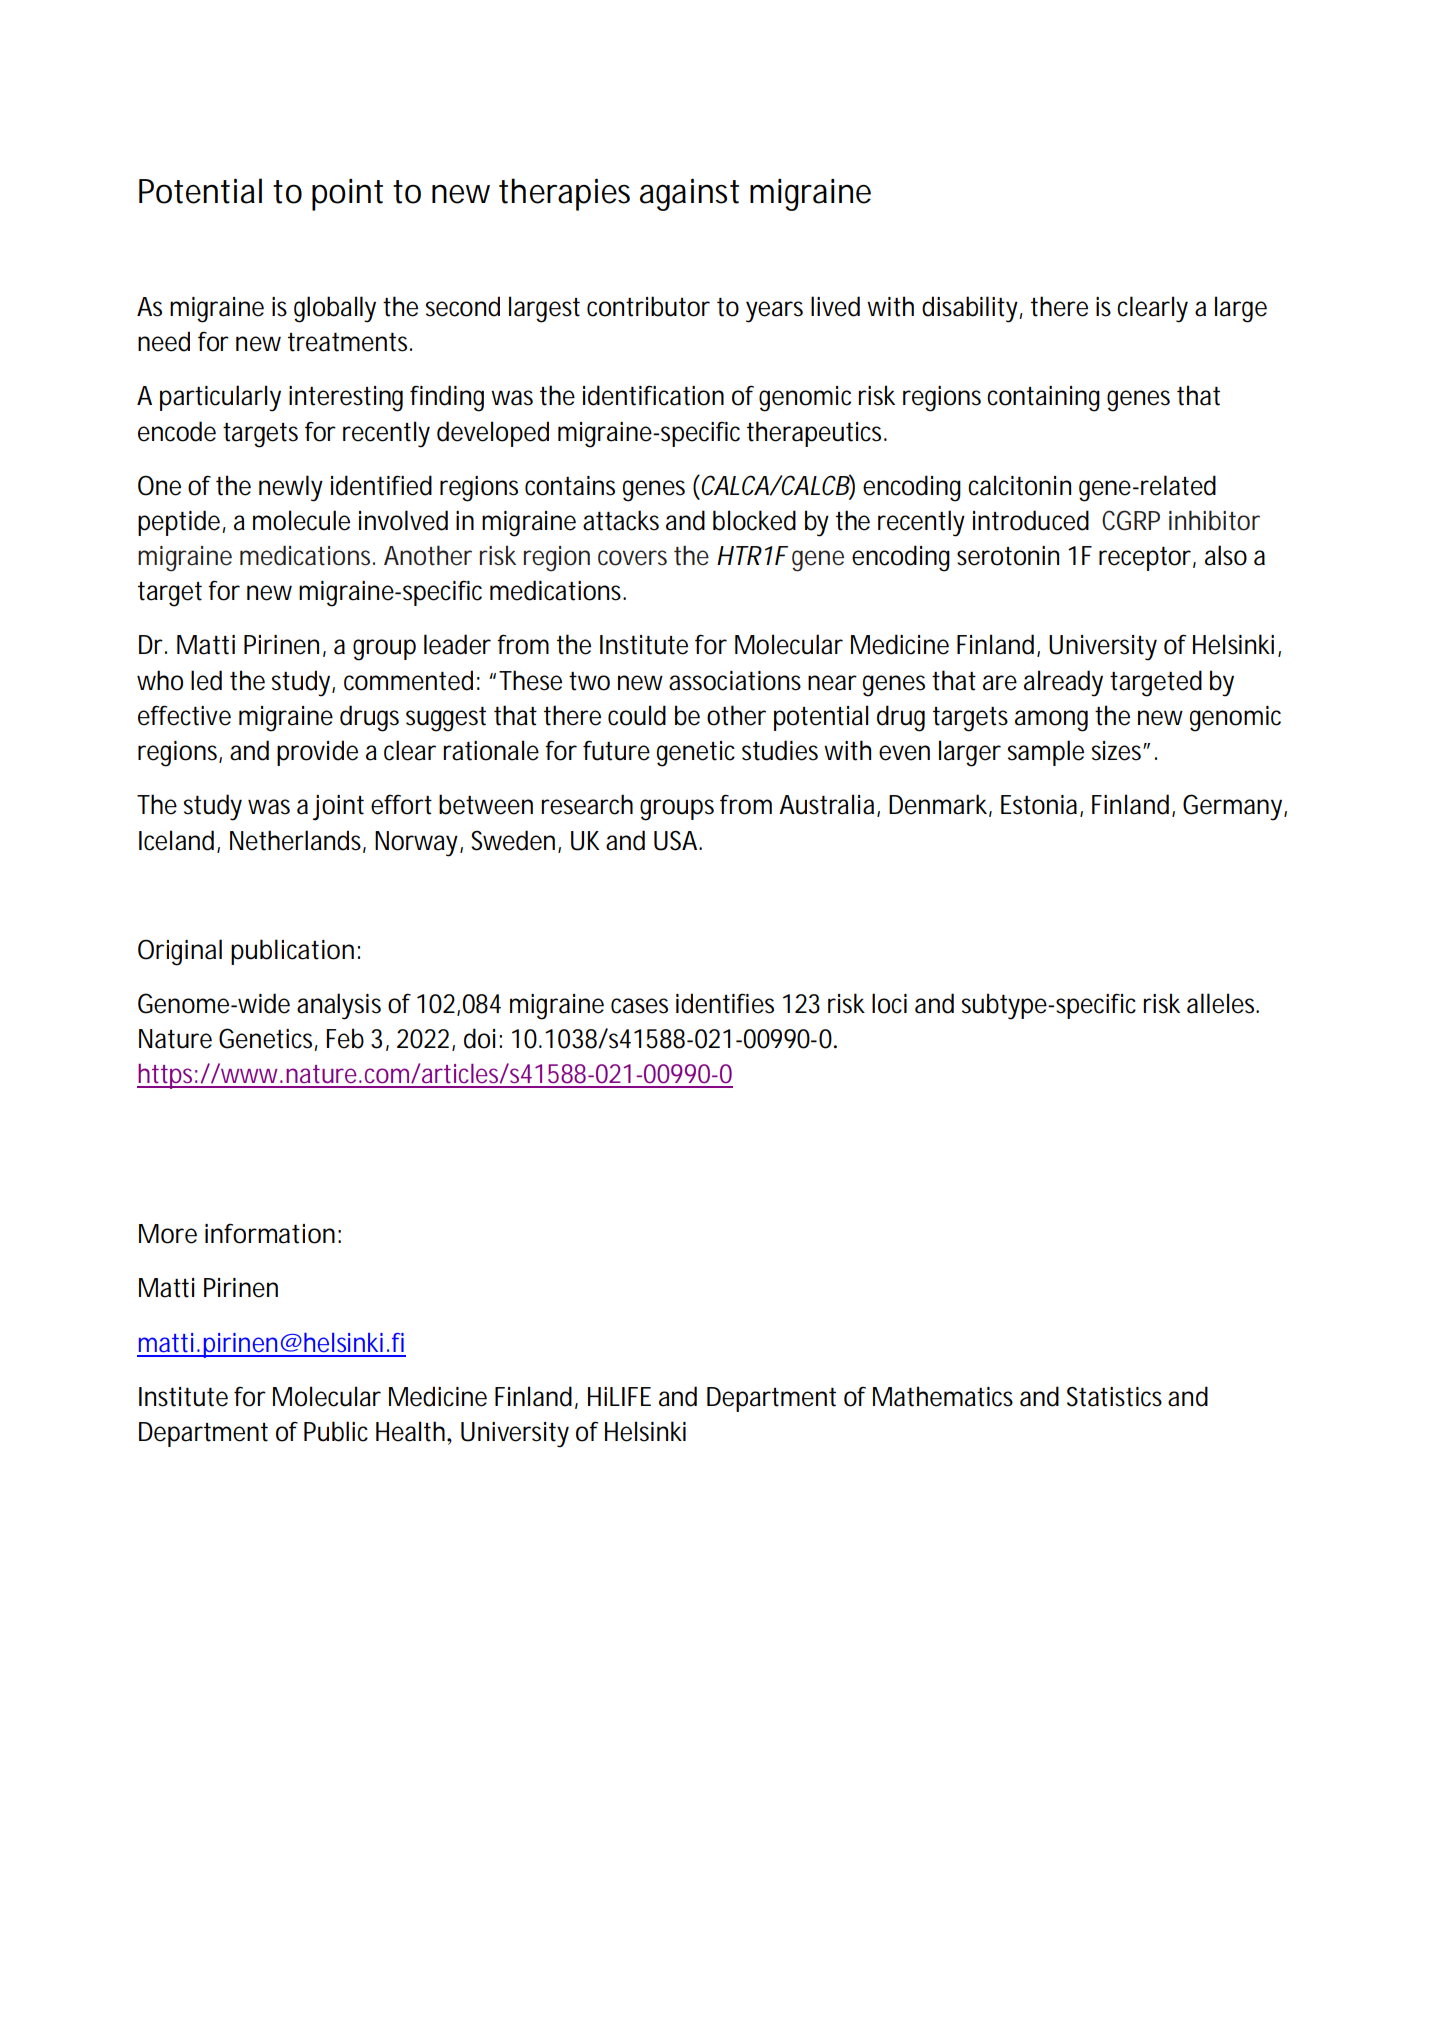 The image size is (1441, 2039). I want to click on against, so click(689, 195).
